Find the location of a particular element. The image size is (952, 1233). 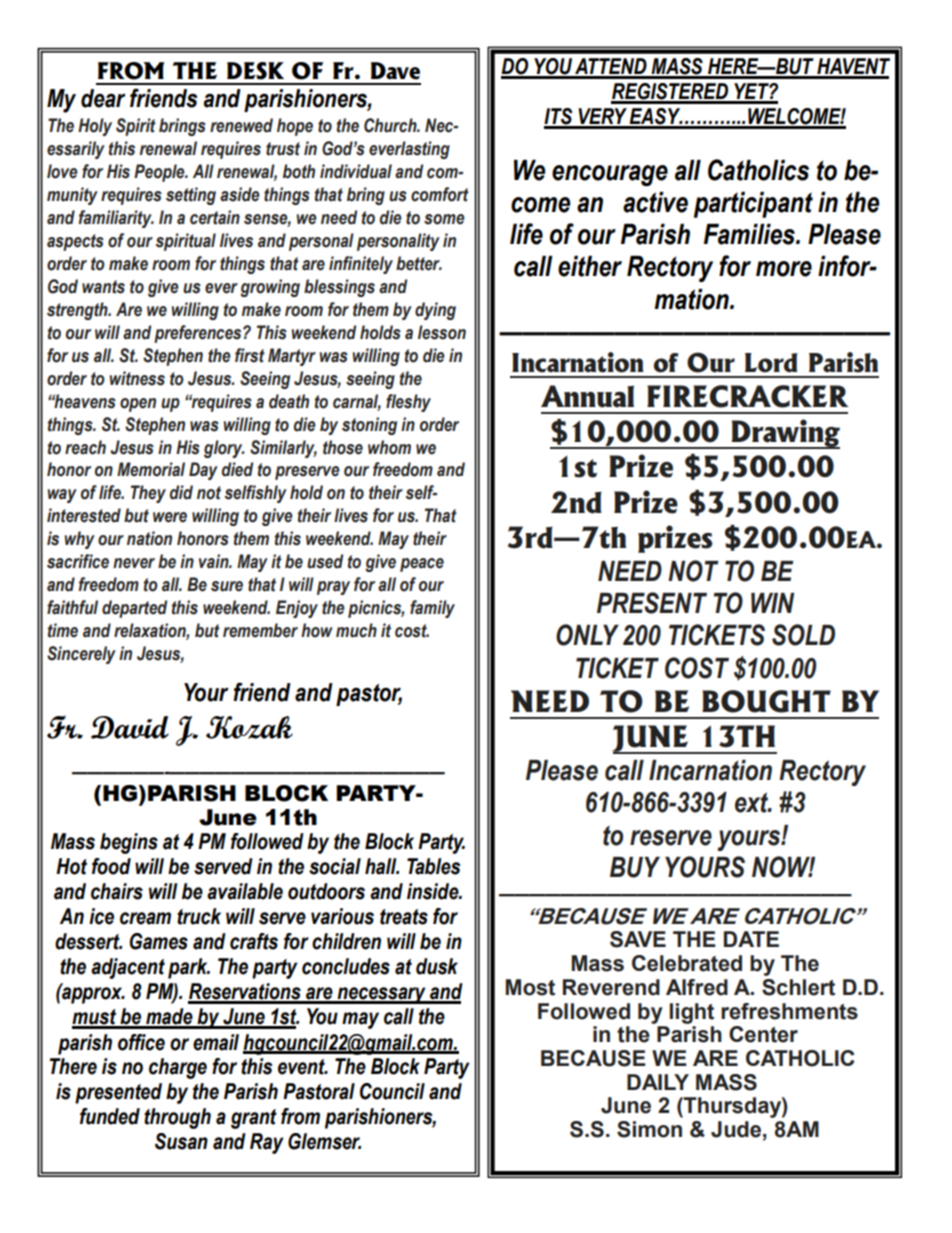

encourage is located at coordinates (610, 175).
